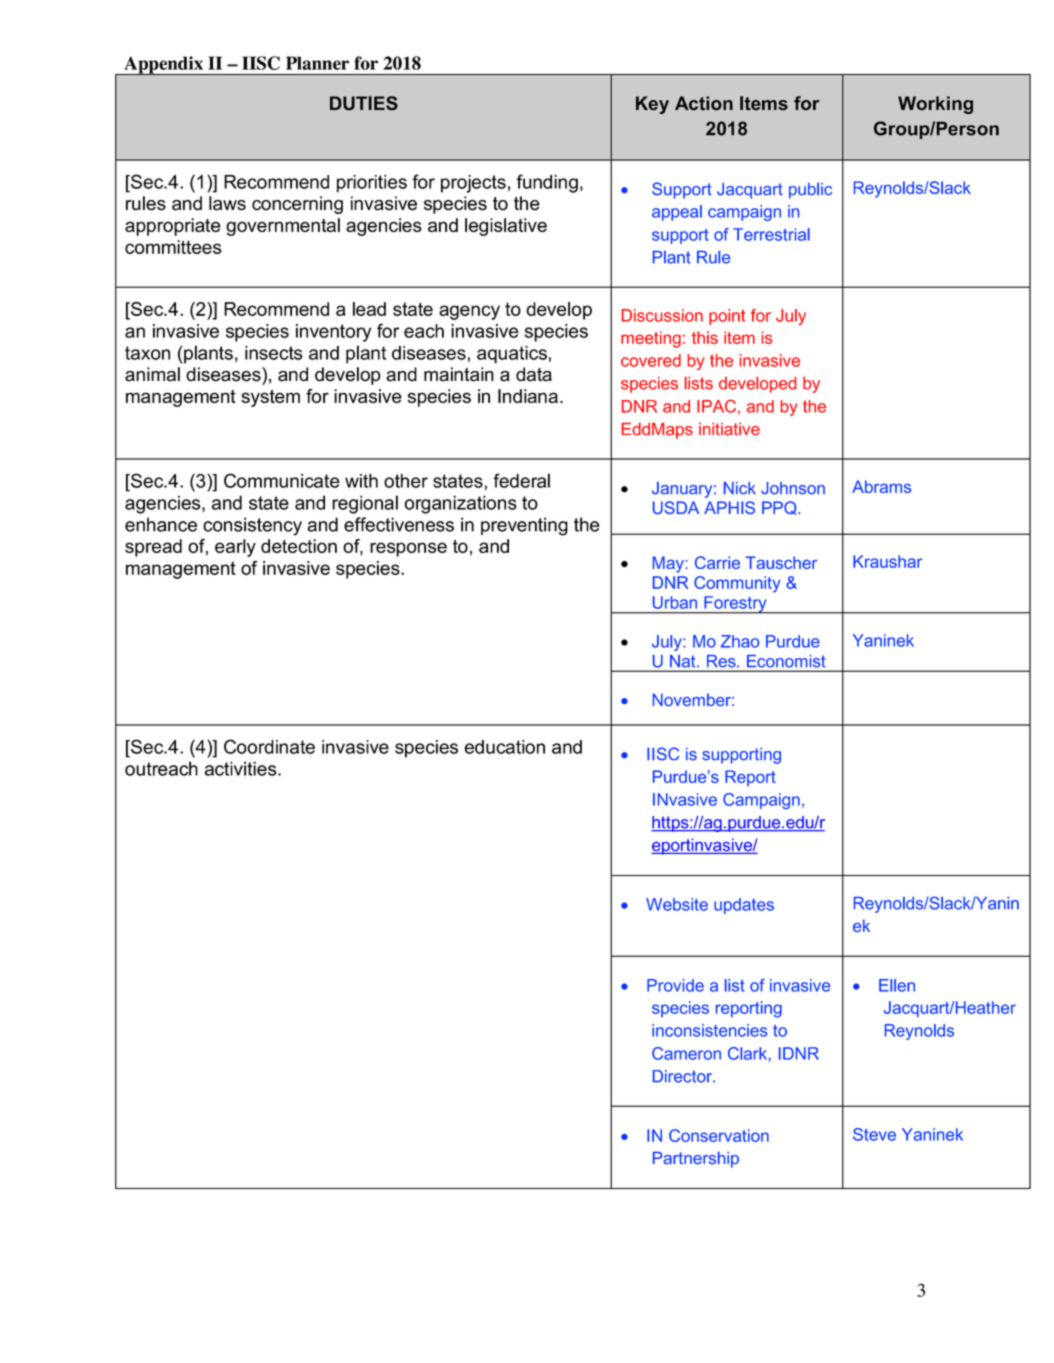  I want to click on federal, so click(521, 480).
